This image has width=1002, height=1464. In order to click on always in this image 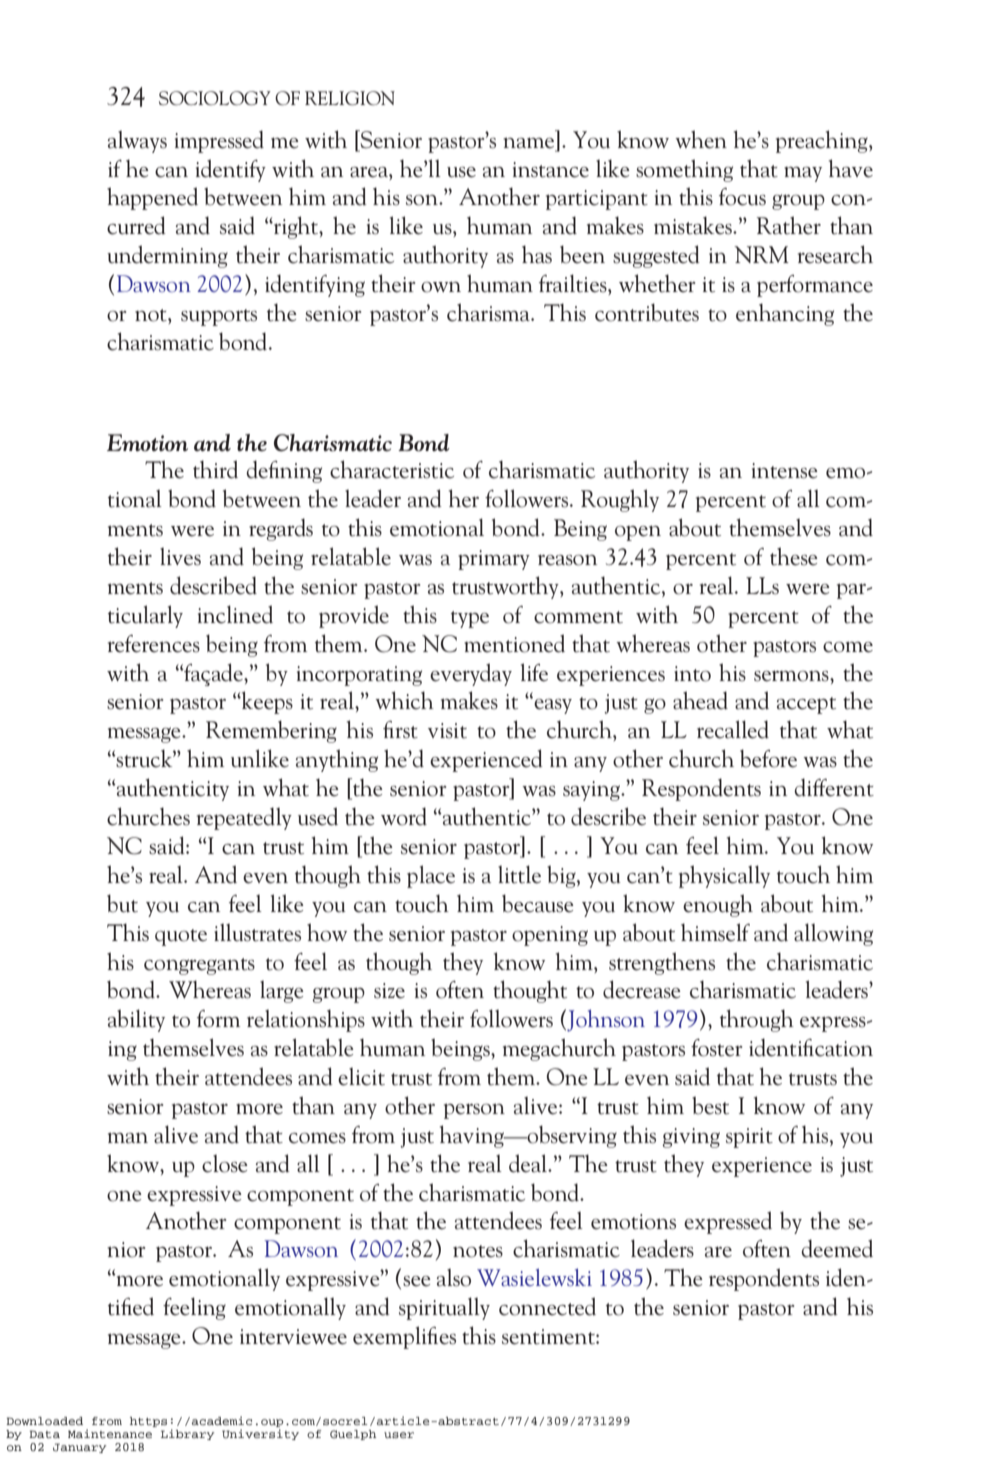, I will do `click(137, 142)`.
